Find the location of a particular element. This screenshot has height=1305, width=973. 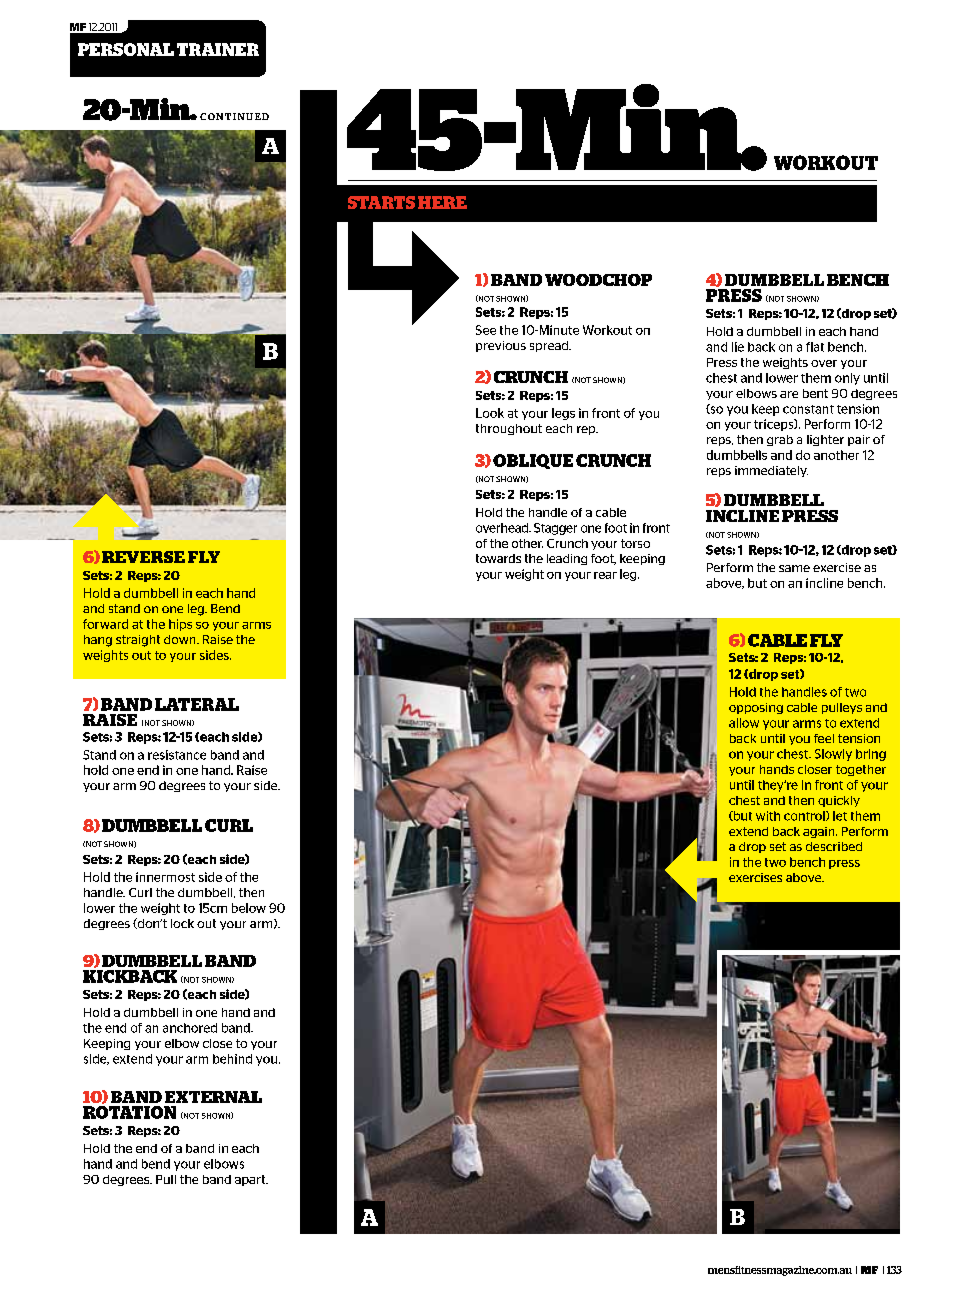

towards is located at coordinates (498, 558).
